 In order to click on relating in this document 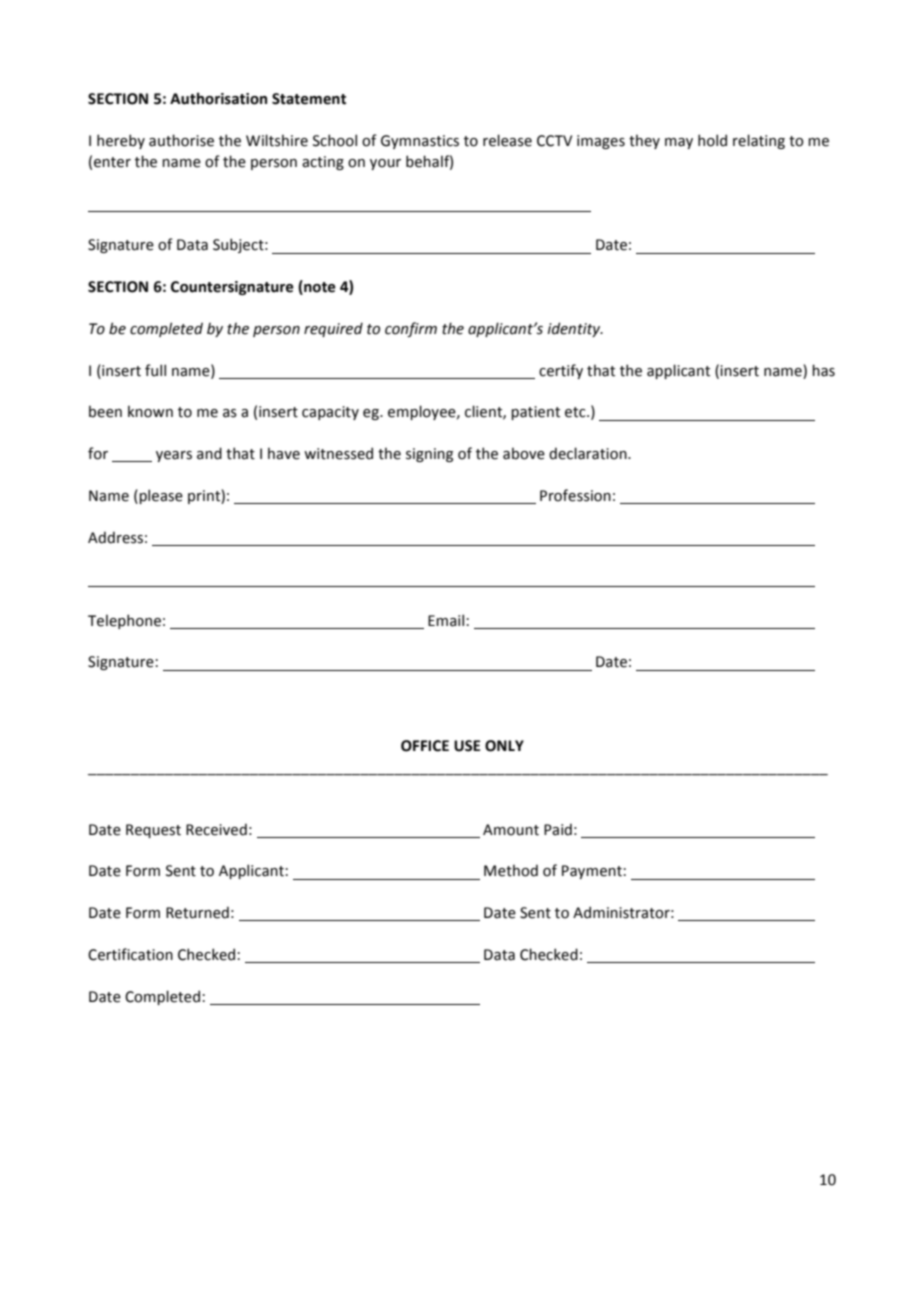, I will do `click(759, 141)`.
